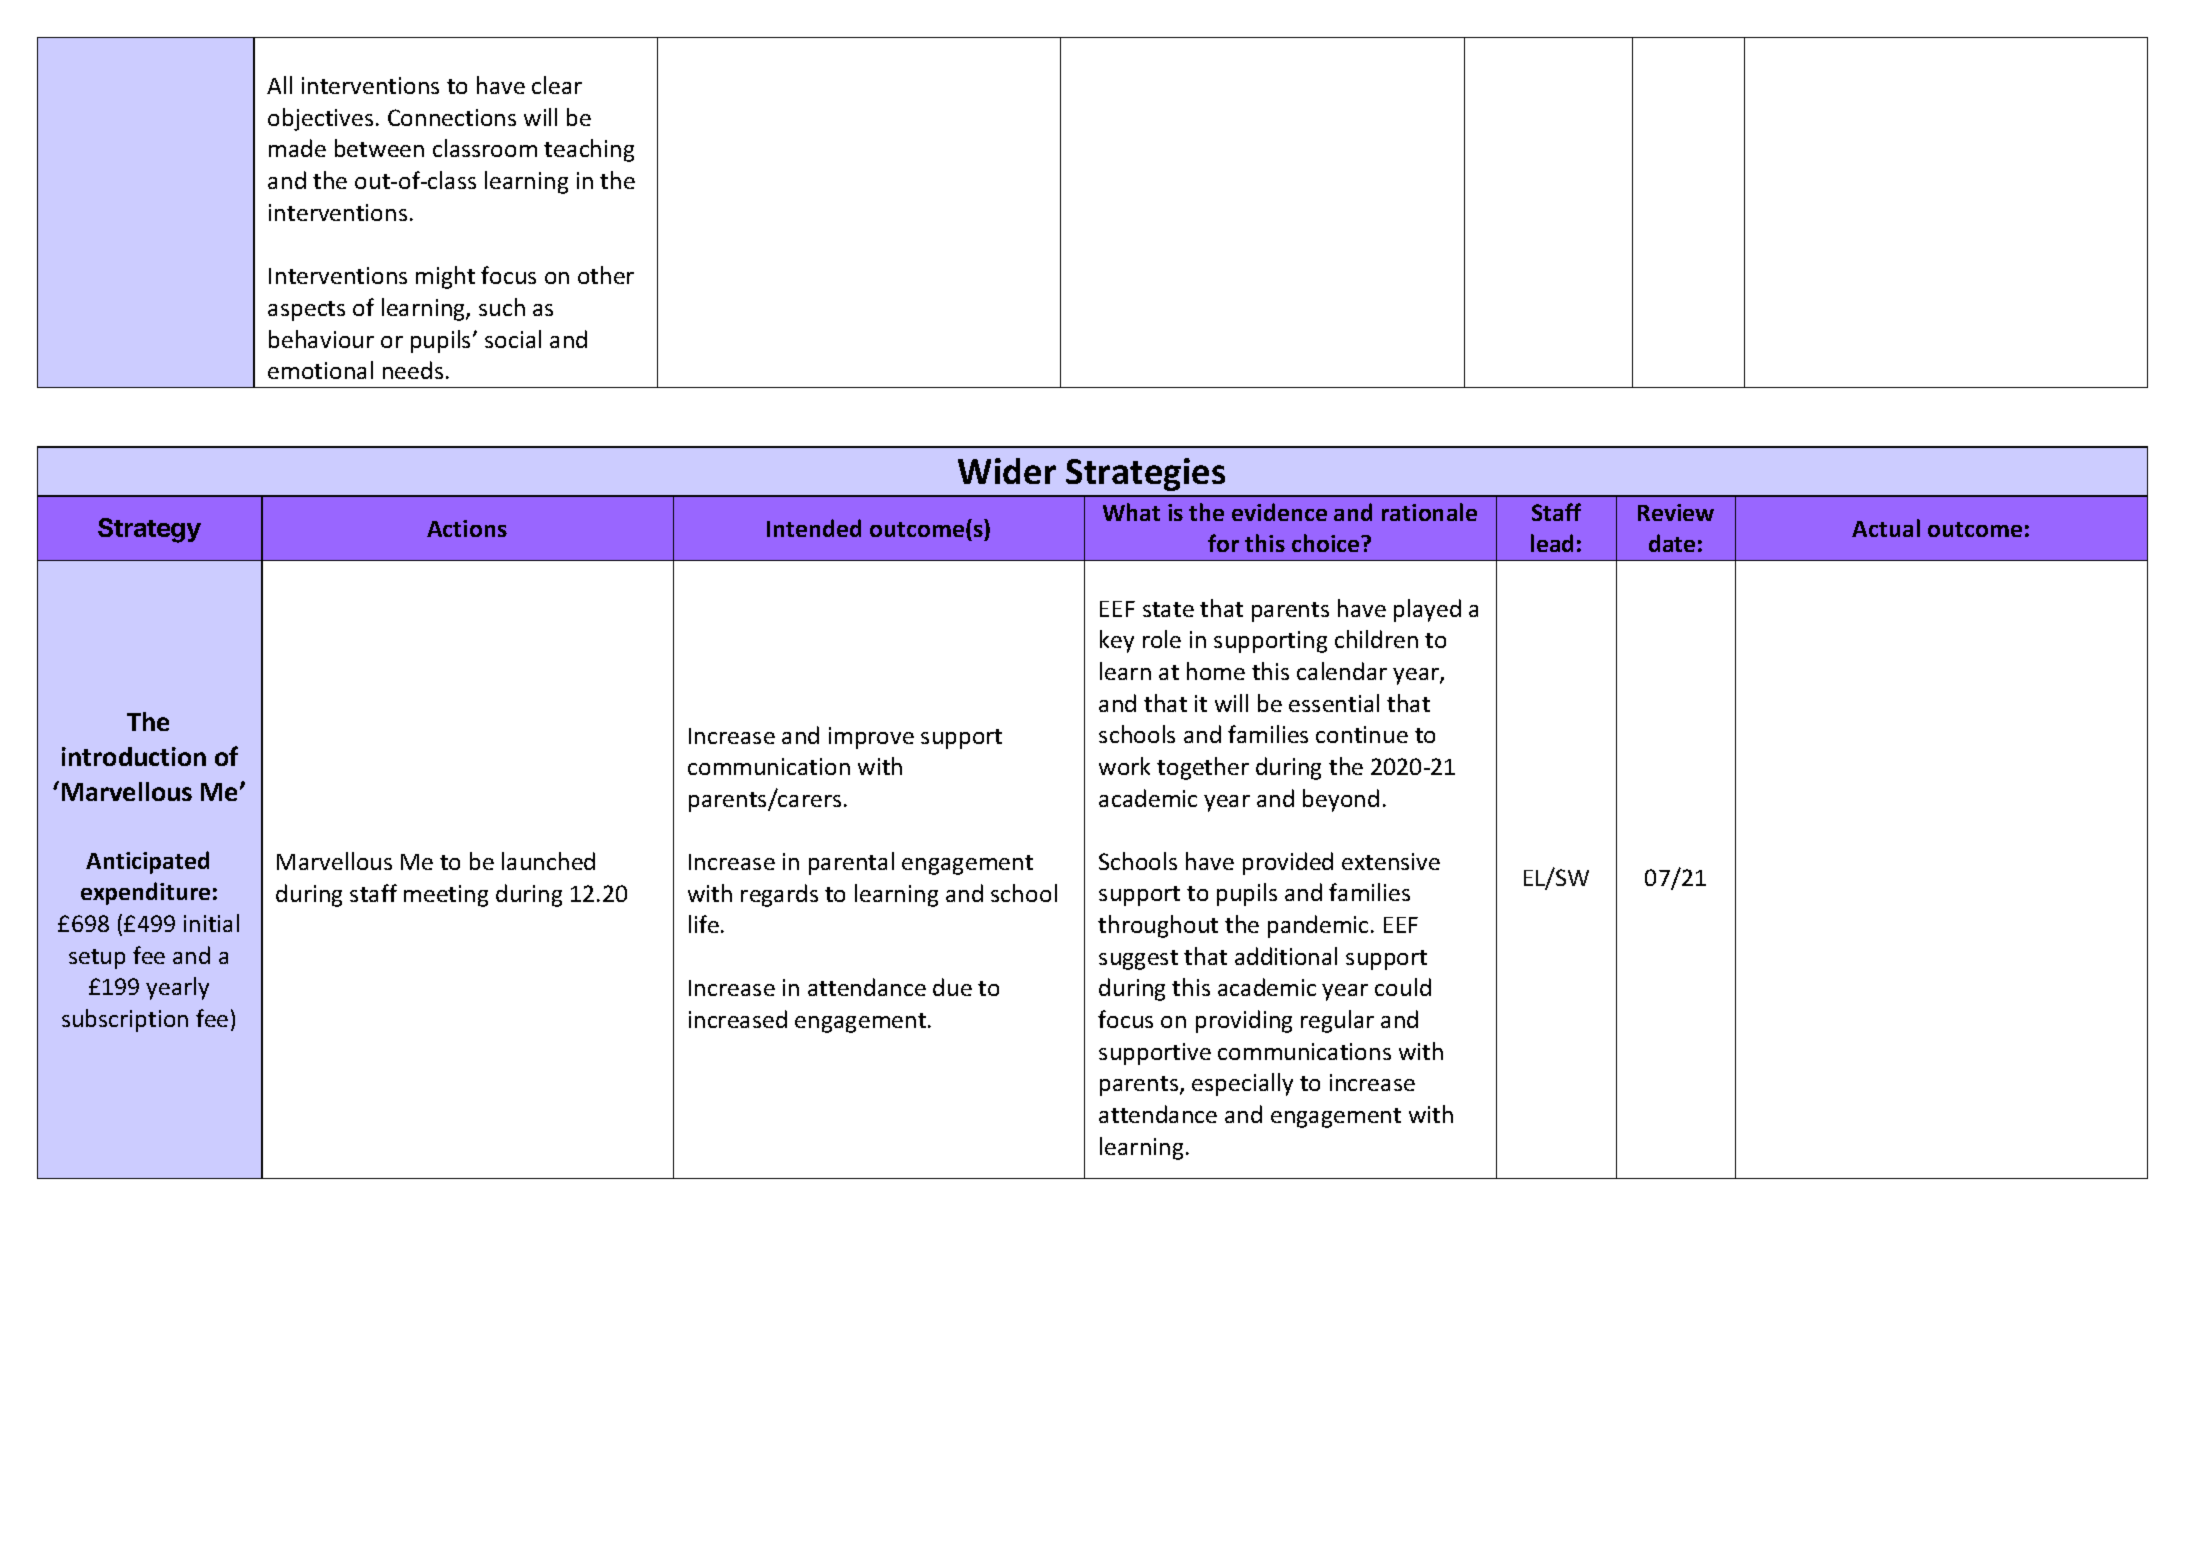 This screenshot has width=2185, height=1545. Describe the element at coordinates (557, 85) in the screenshot. I see `clear` at that location.
